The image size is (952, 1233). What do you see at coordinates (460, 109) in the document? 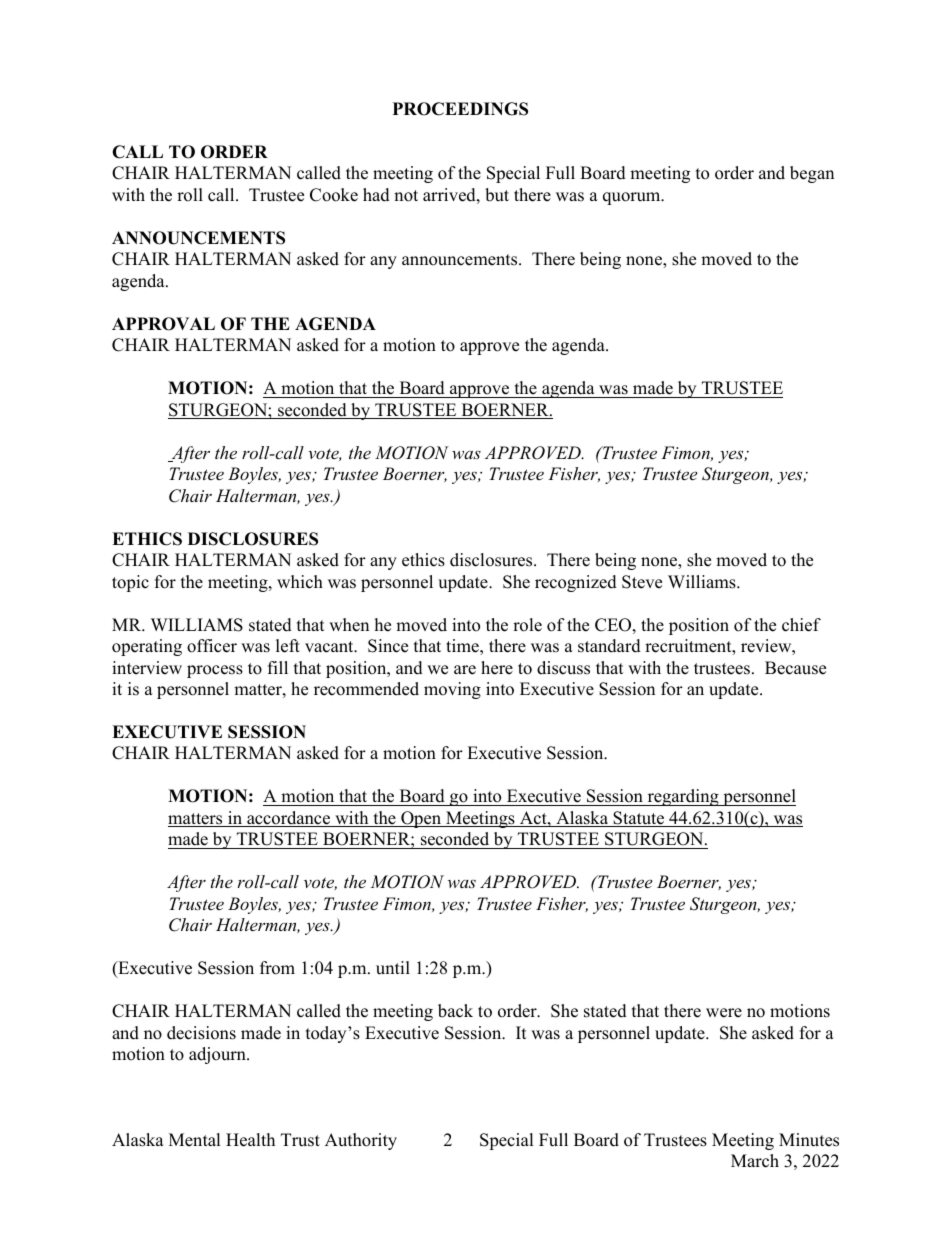
I see `PROCEEDINGS` at bounding box center [460, 109].
